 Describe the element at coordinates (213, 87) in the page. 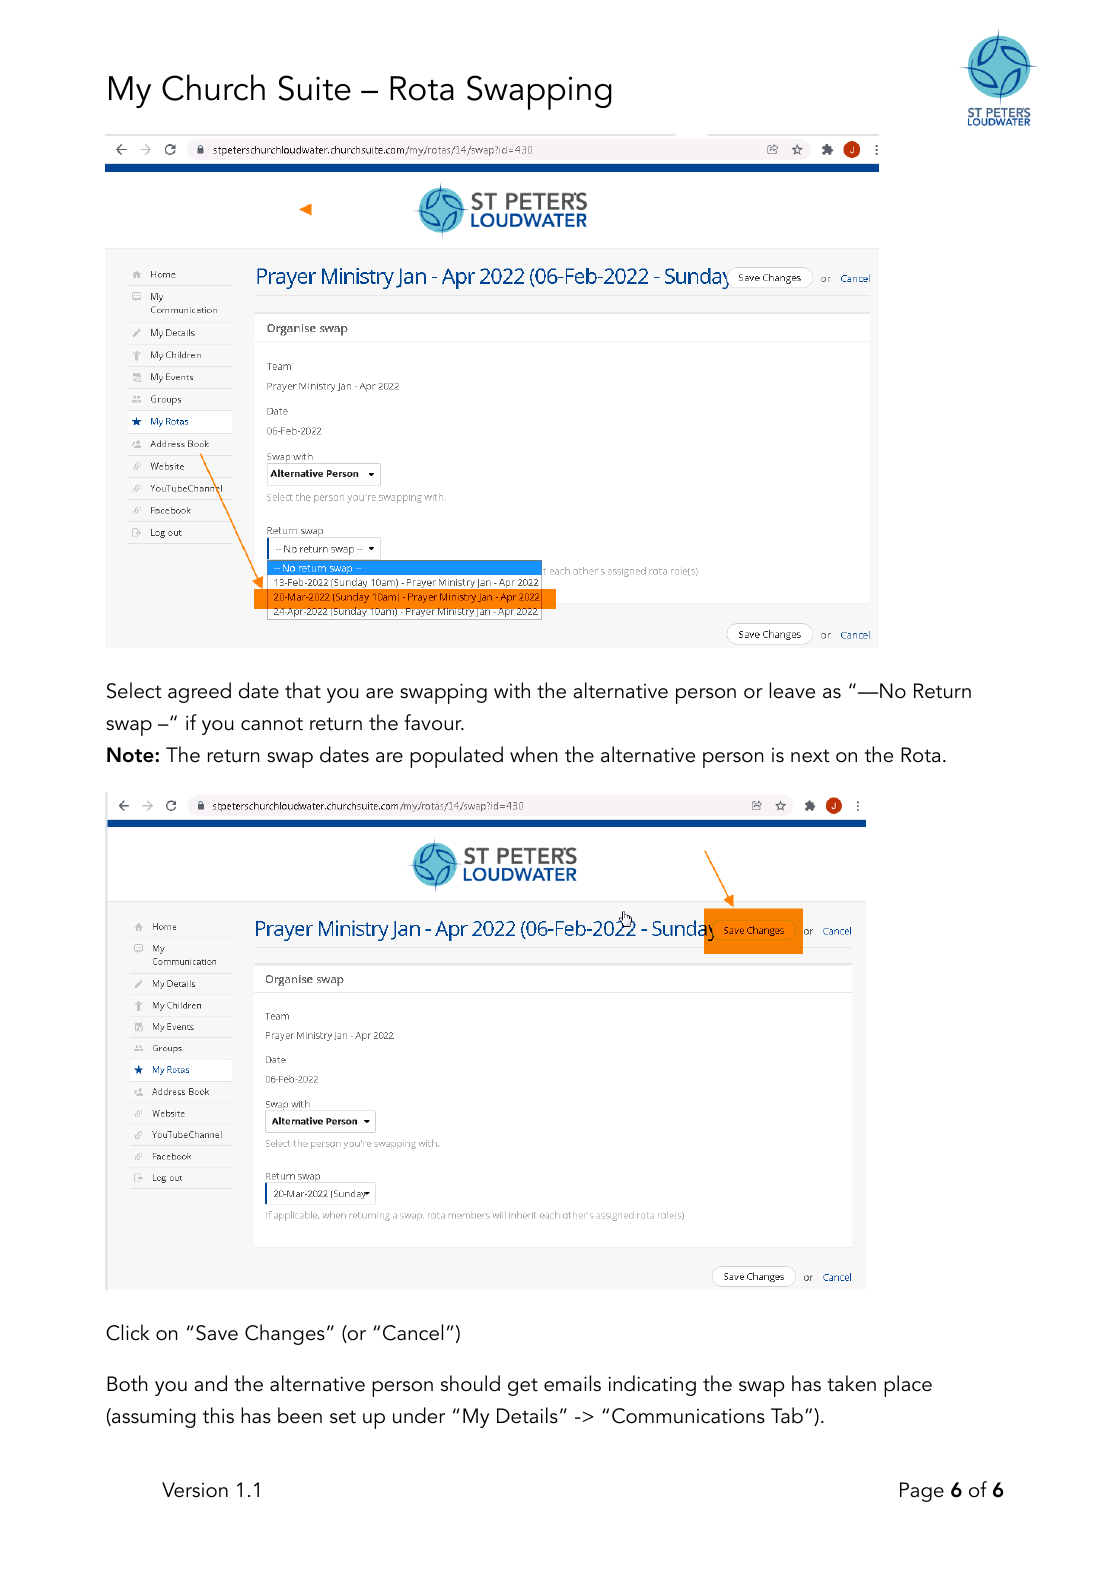

I see `Church` at that location.
